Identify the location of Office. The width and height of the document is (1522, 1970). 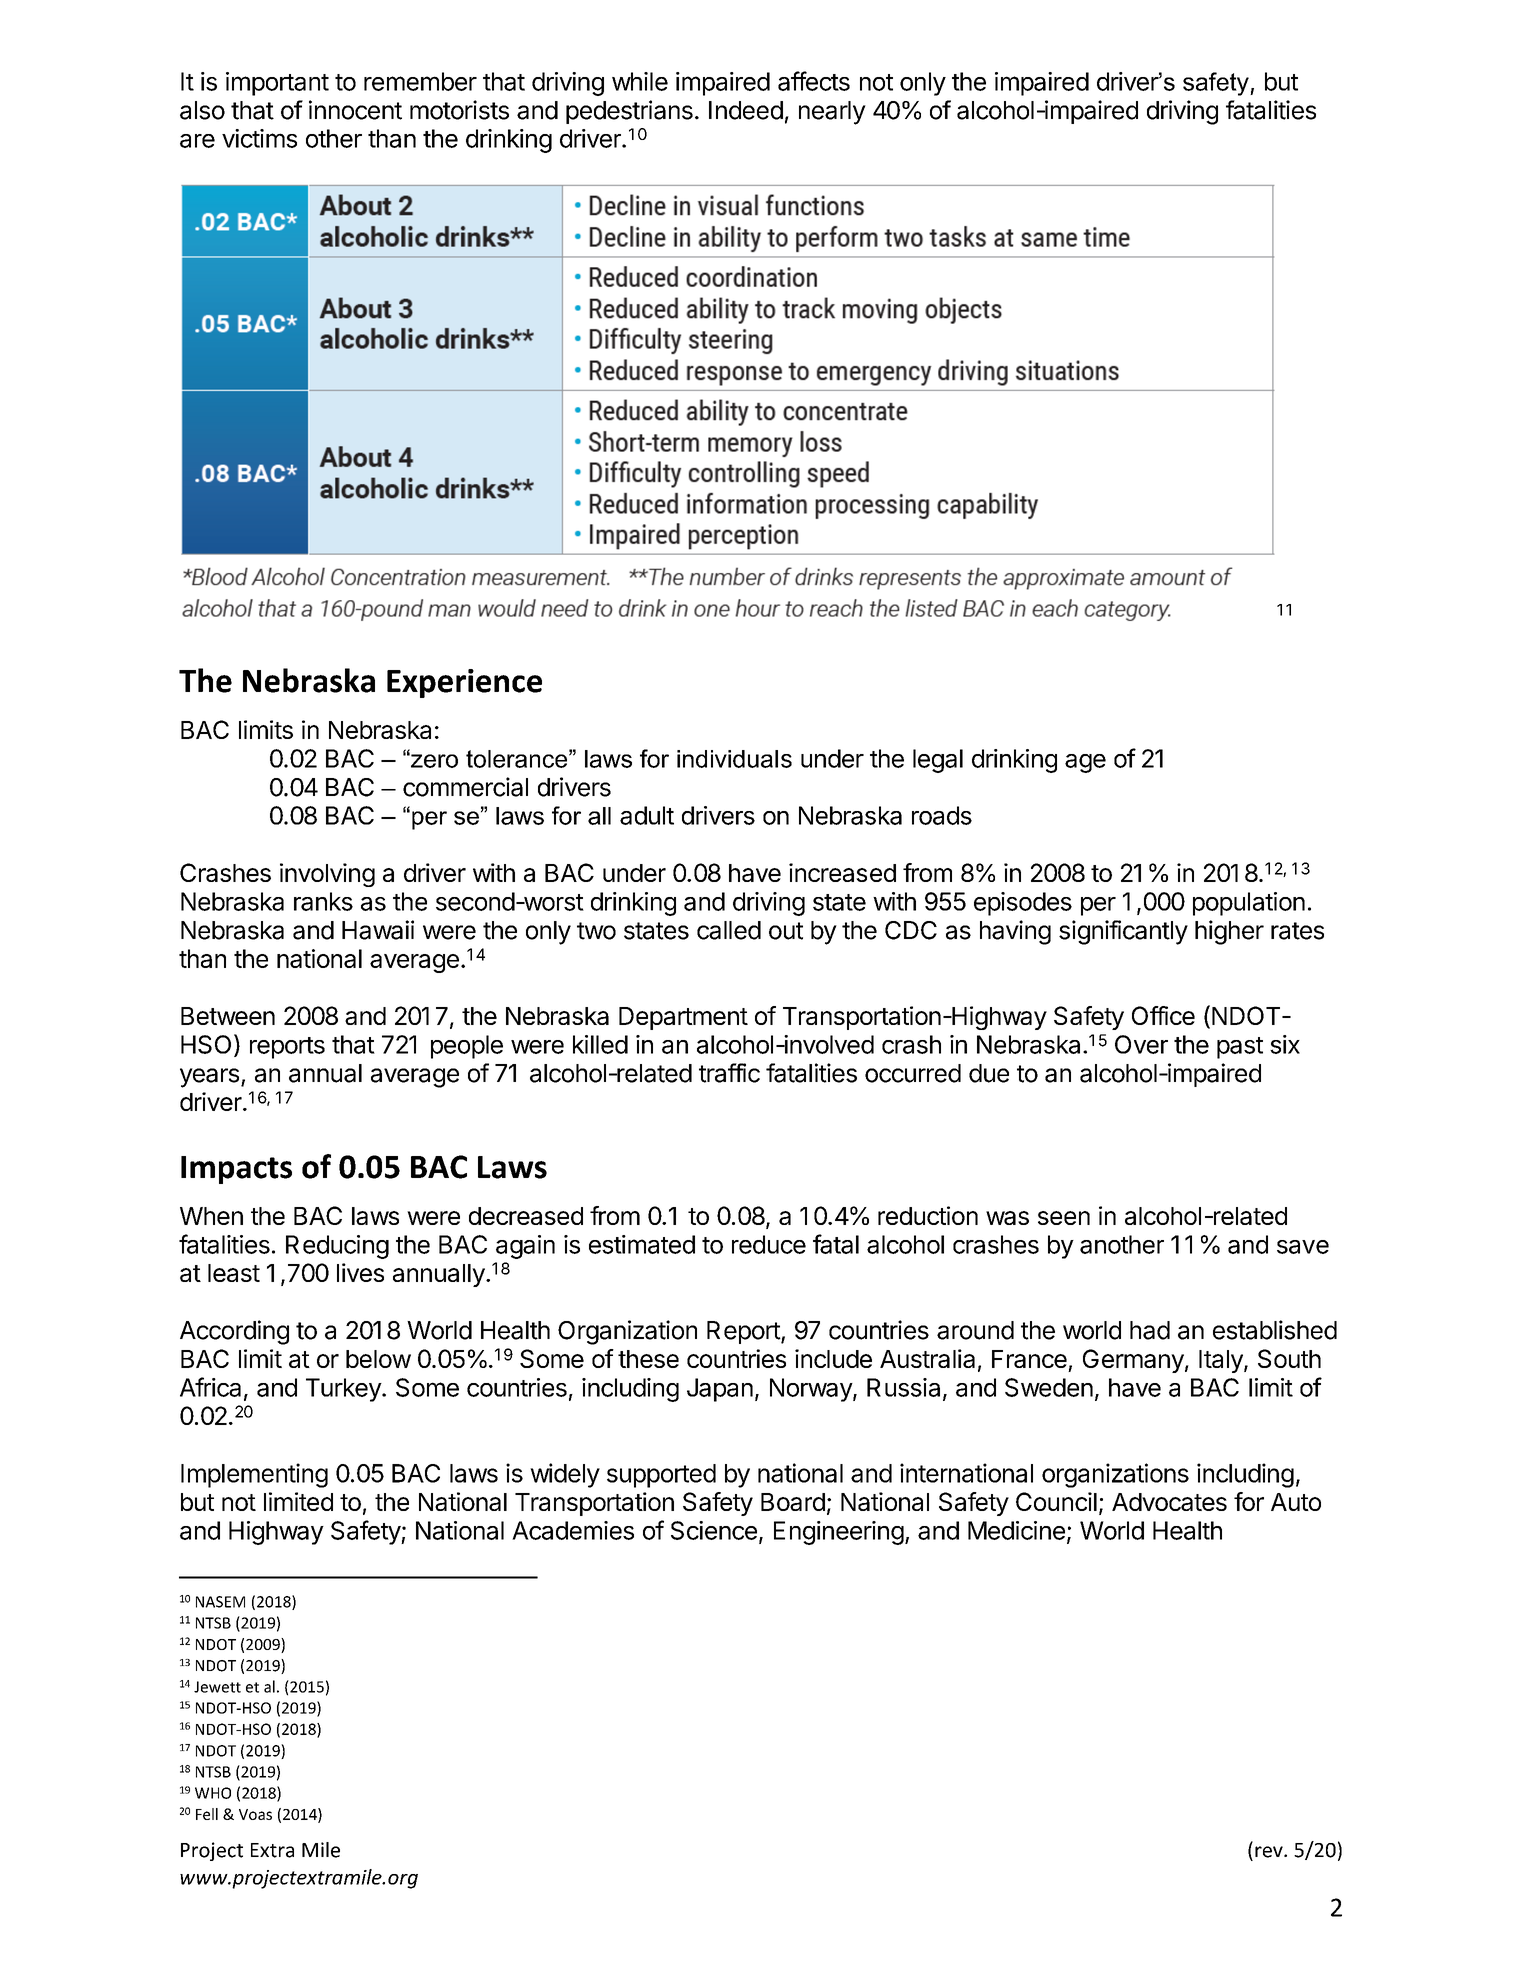
(1163, 1015).
